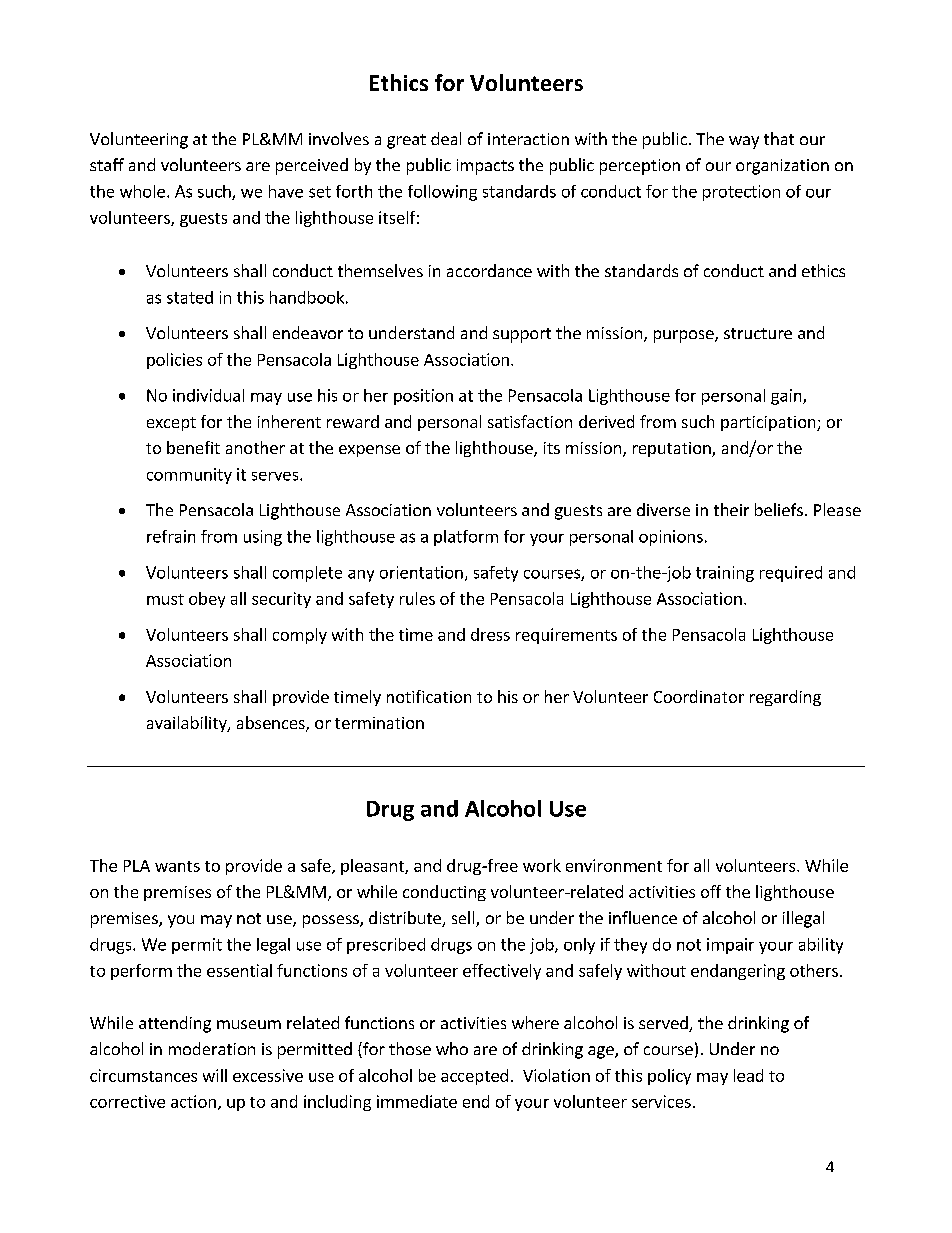 The height and width of the screenshot is (1233, 952). Describe the element at coordinates (785, 698) in the screenshot. I see `regarding` at that location.
